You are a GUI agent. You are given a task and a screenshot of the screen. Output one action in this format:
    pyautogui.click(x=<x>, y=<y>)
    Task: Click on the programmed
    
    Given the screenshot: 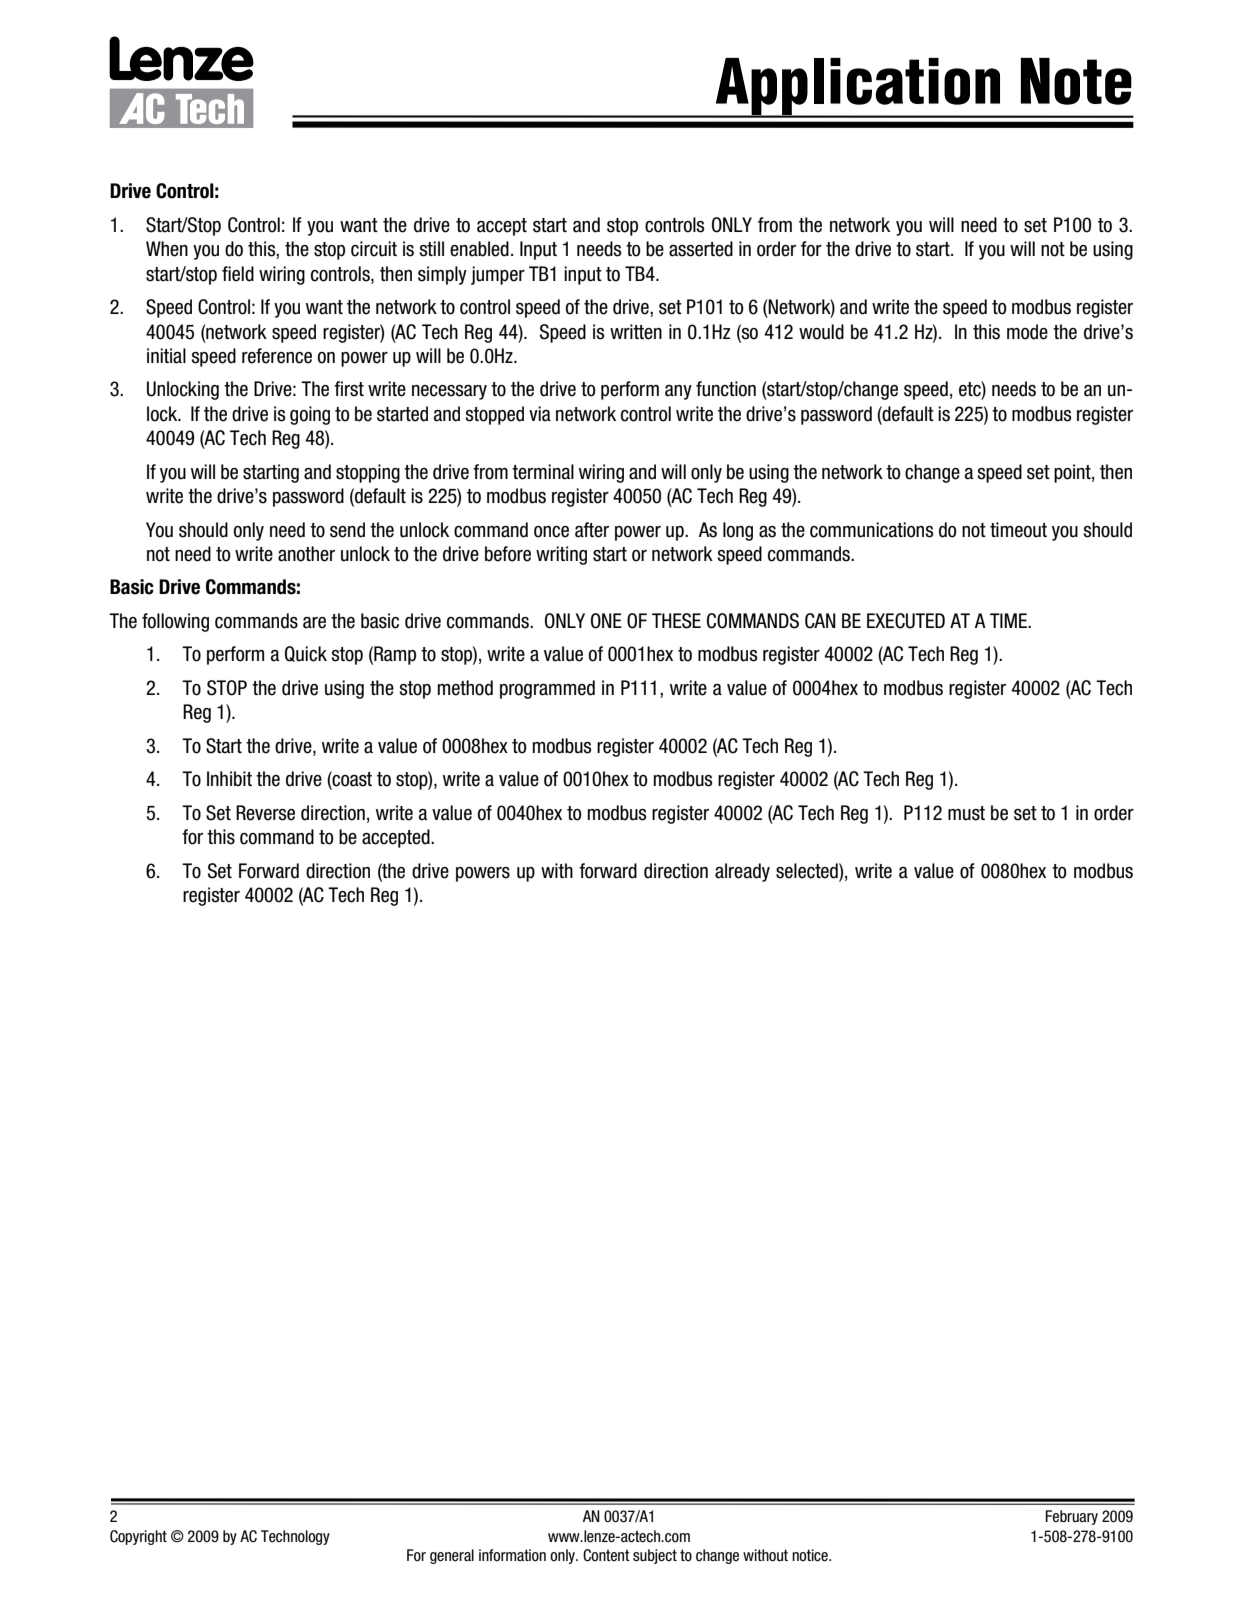 What is the action you would take?
    pyautogui.click(x=547, y=689)
